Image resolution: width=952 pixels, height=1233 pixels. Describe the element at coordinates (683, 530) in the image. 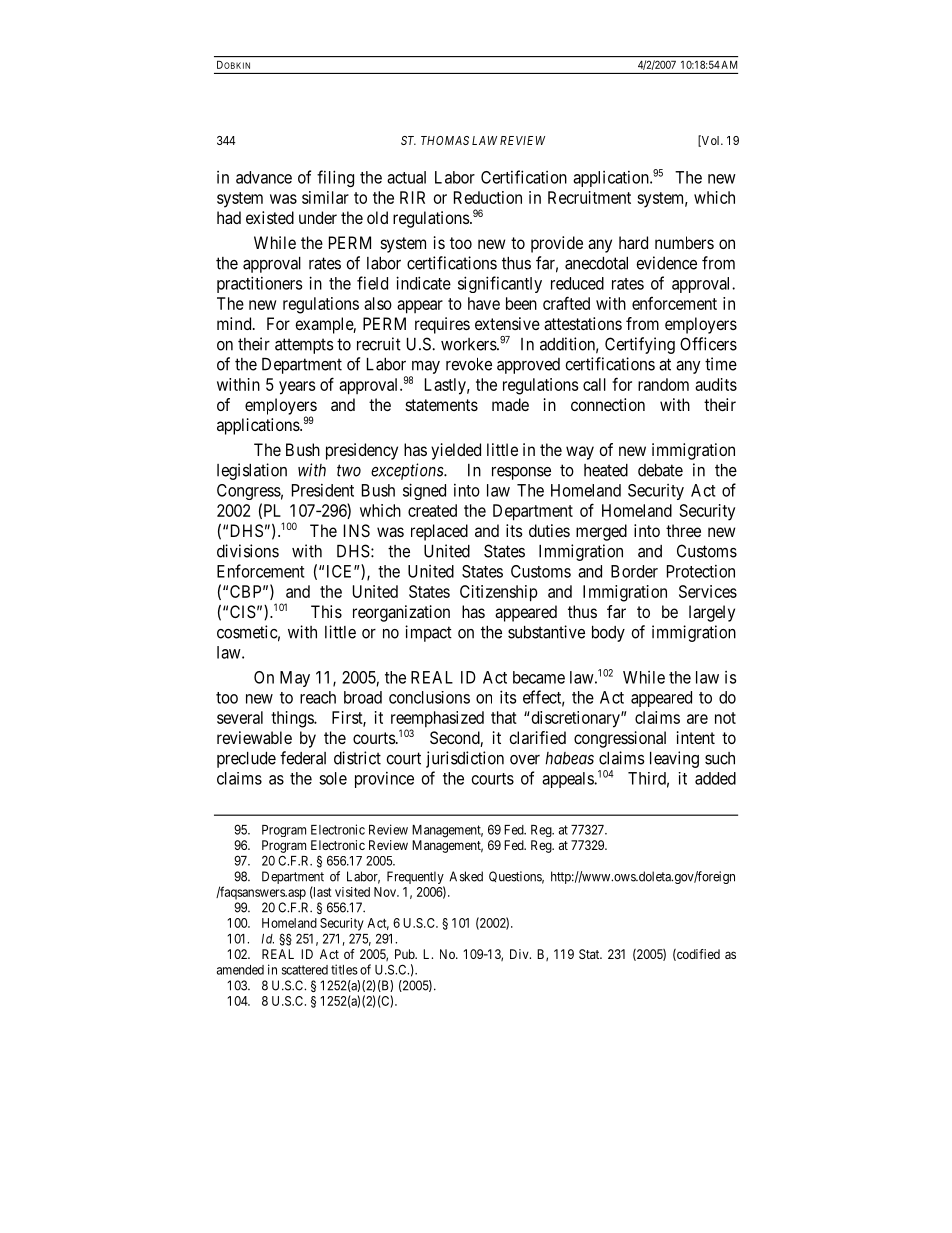

I see `three` at that location.
